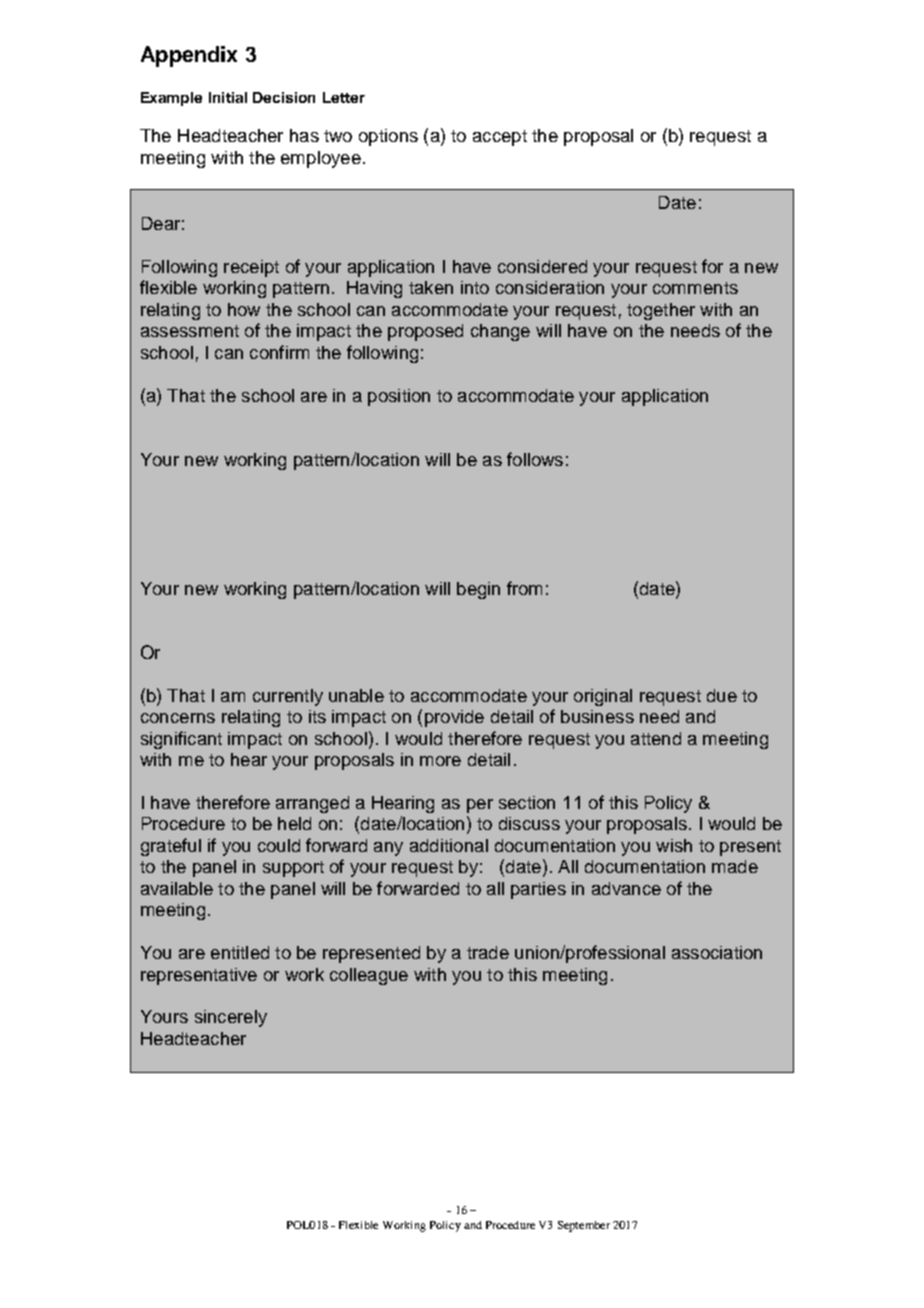 Image resolution: width=924 pixels, height=1308 pixels. Describe the element at coordinates (231, 1018) in the screenshot. I see `sincerely` at that location.
